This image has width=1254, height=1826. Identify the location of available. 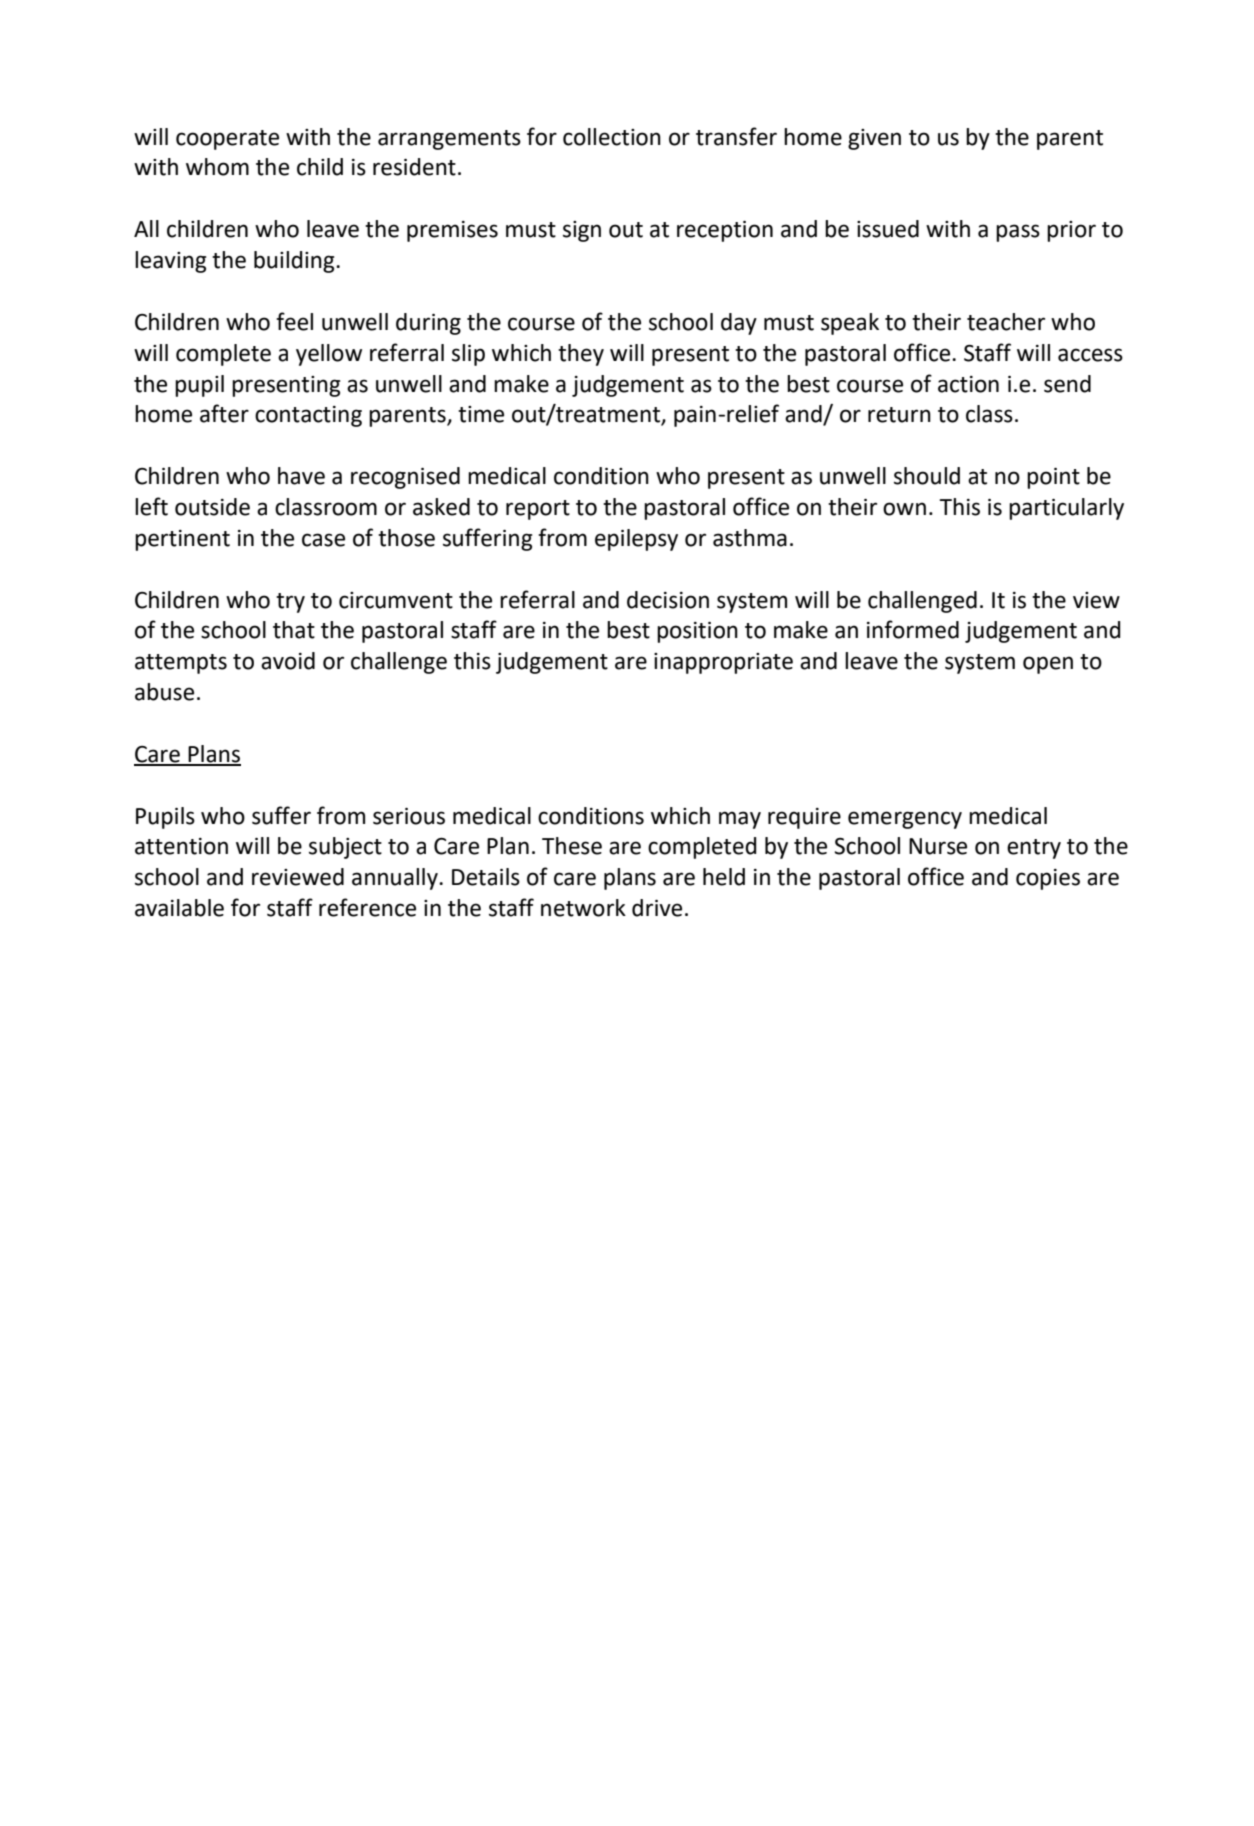
(179, 908).
